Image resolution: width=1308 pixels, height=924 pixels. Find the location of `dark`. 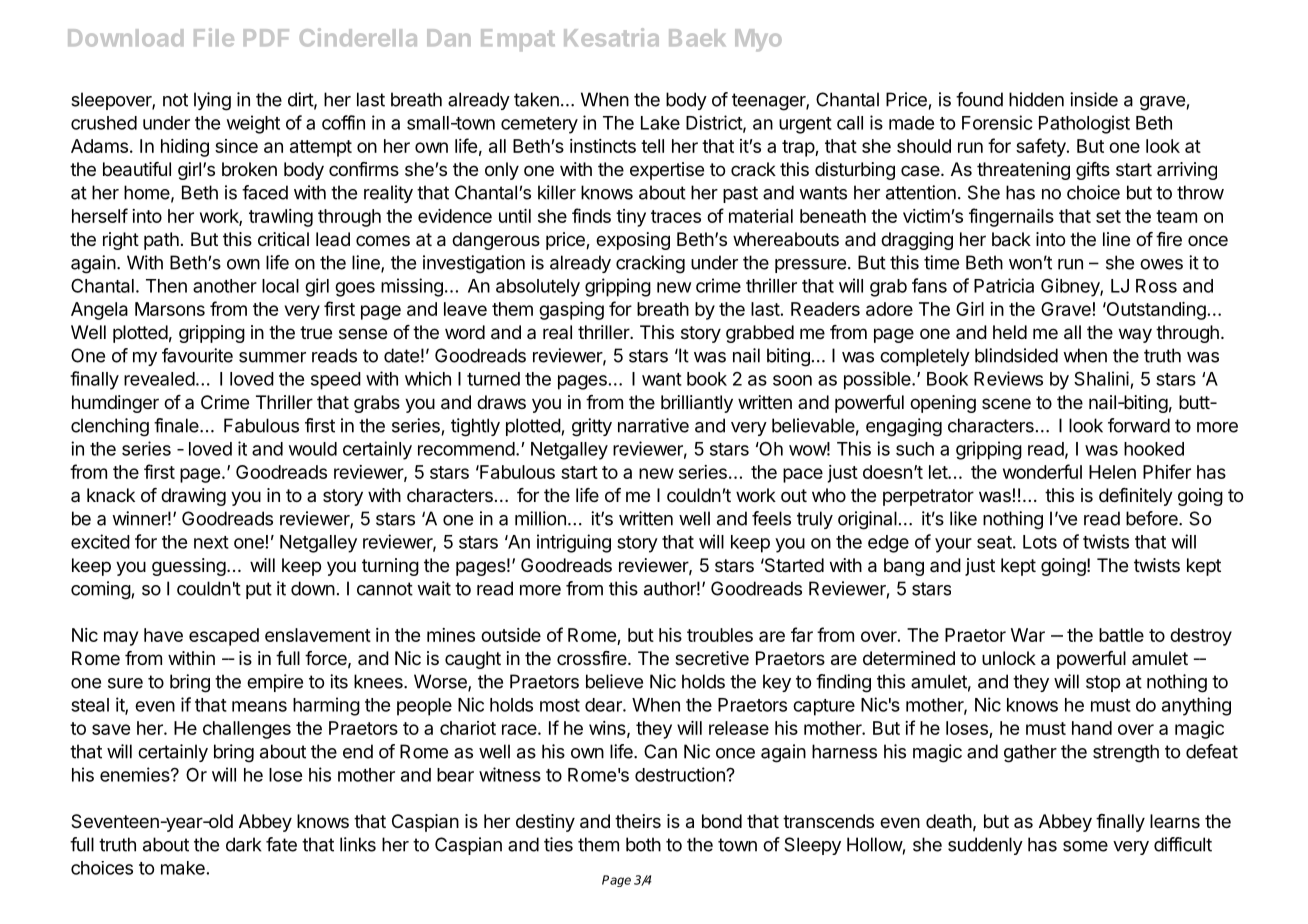

dark is located at coordinates (243, 844).
